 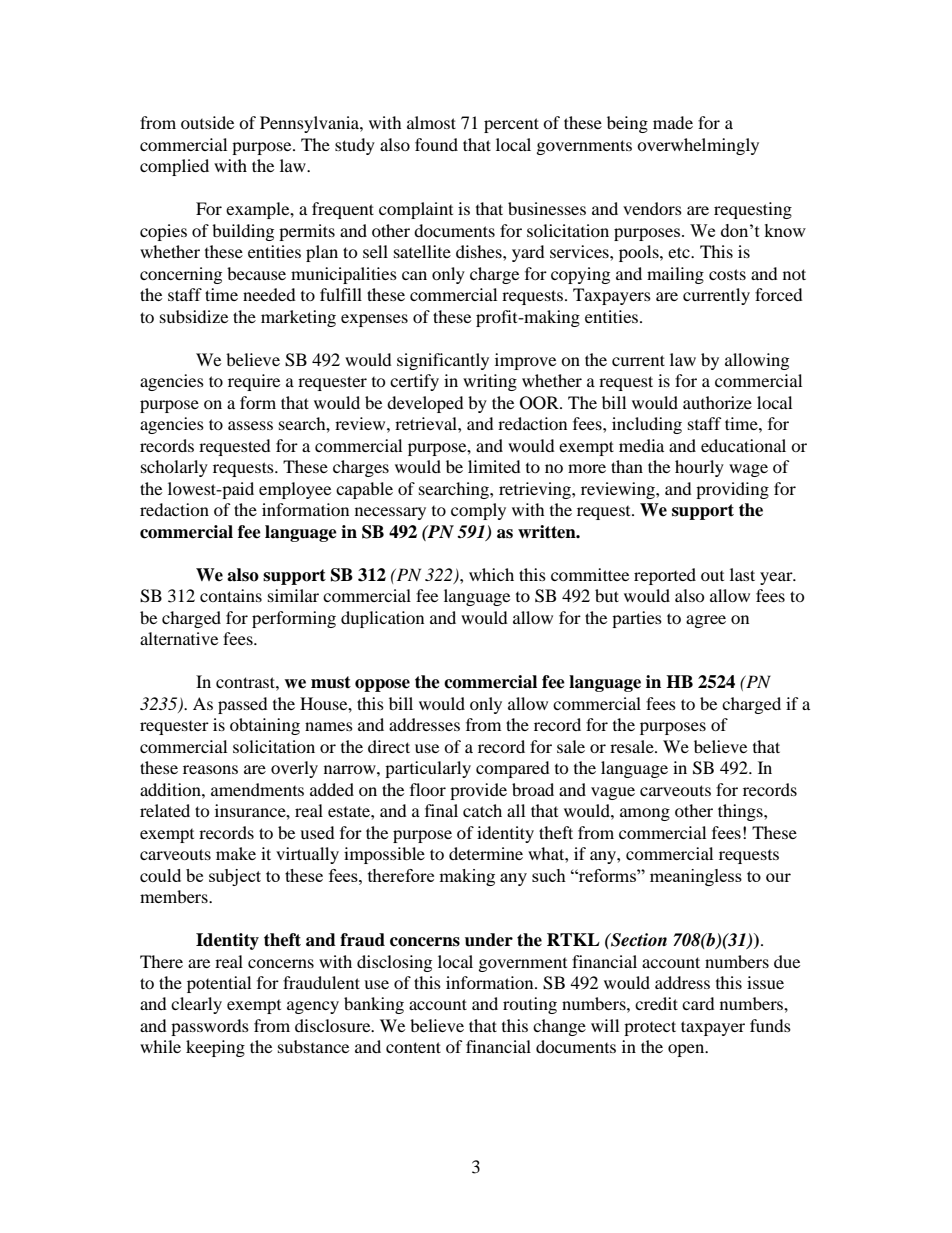 I want to click on passwords, so click(x=210, y=1027).
